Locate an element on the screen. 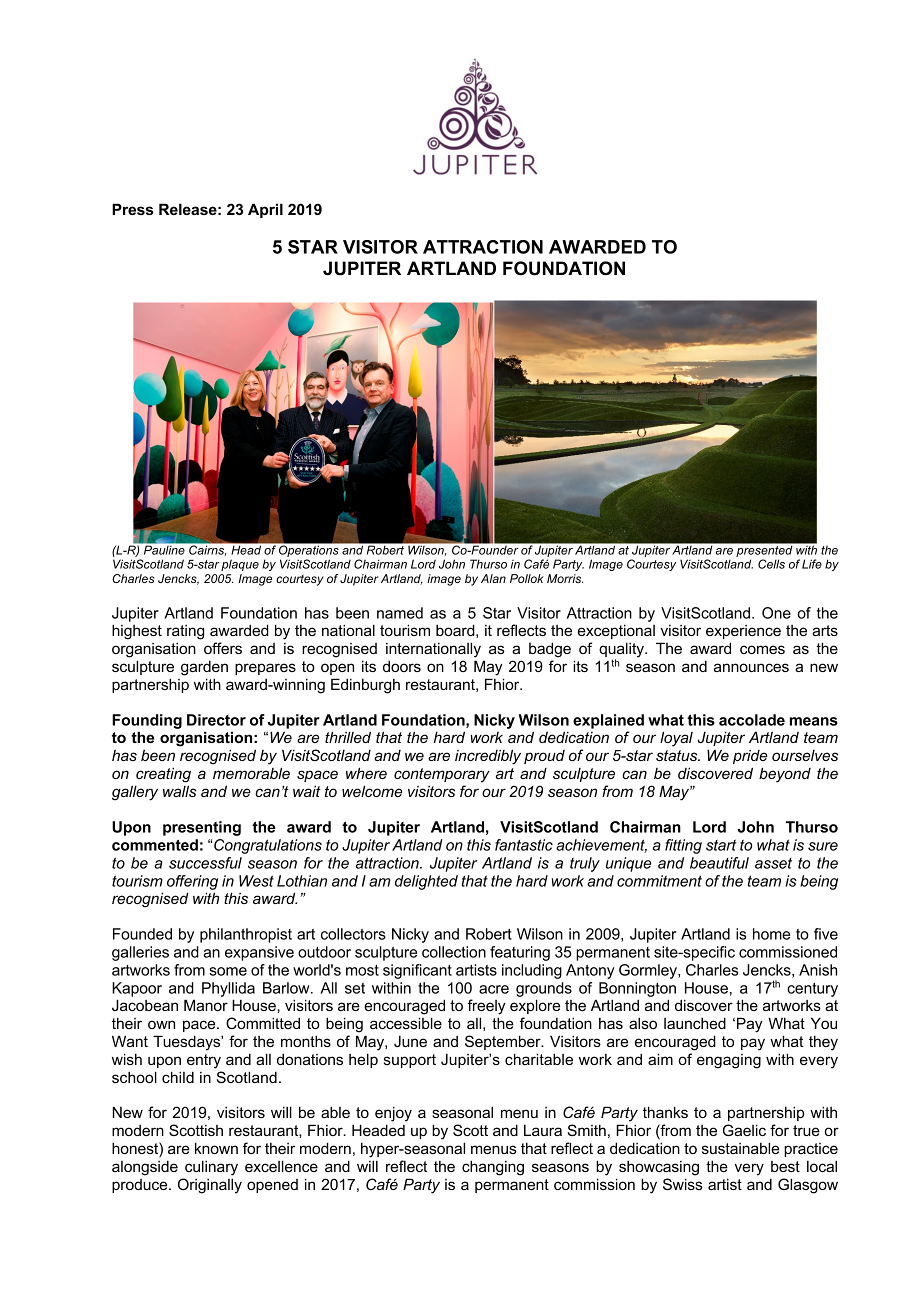 The width and height of the screenshot is (924, 1308). April is located at coordinates (265, 210).
